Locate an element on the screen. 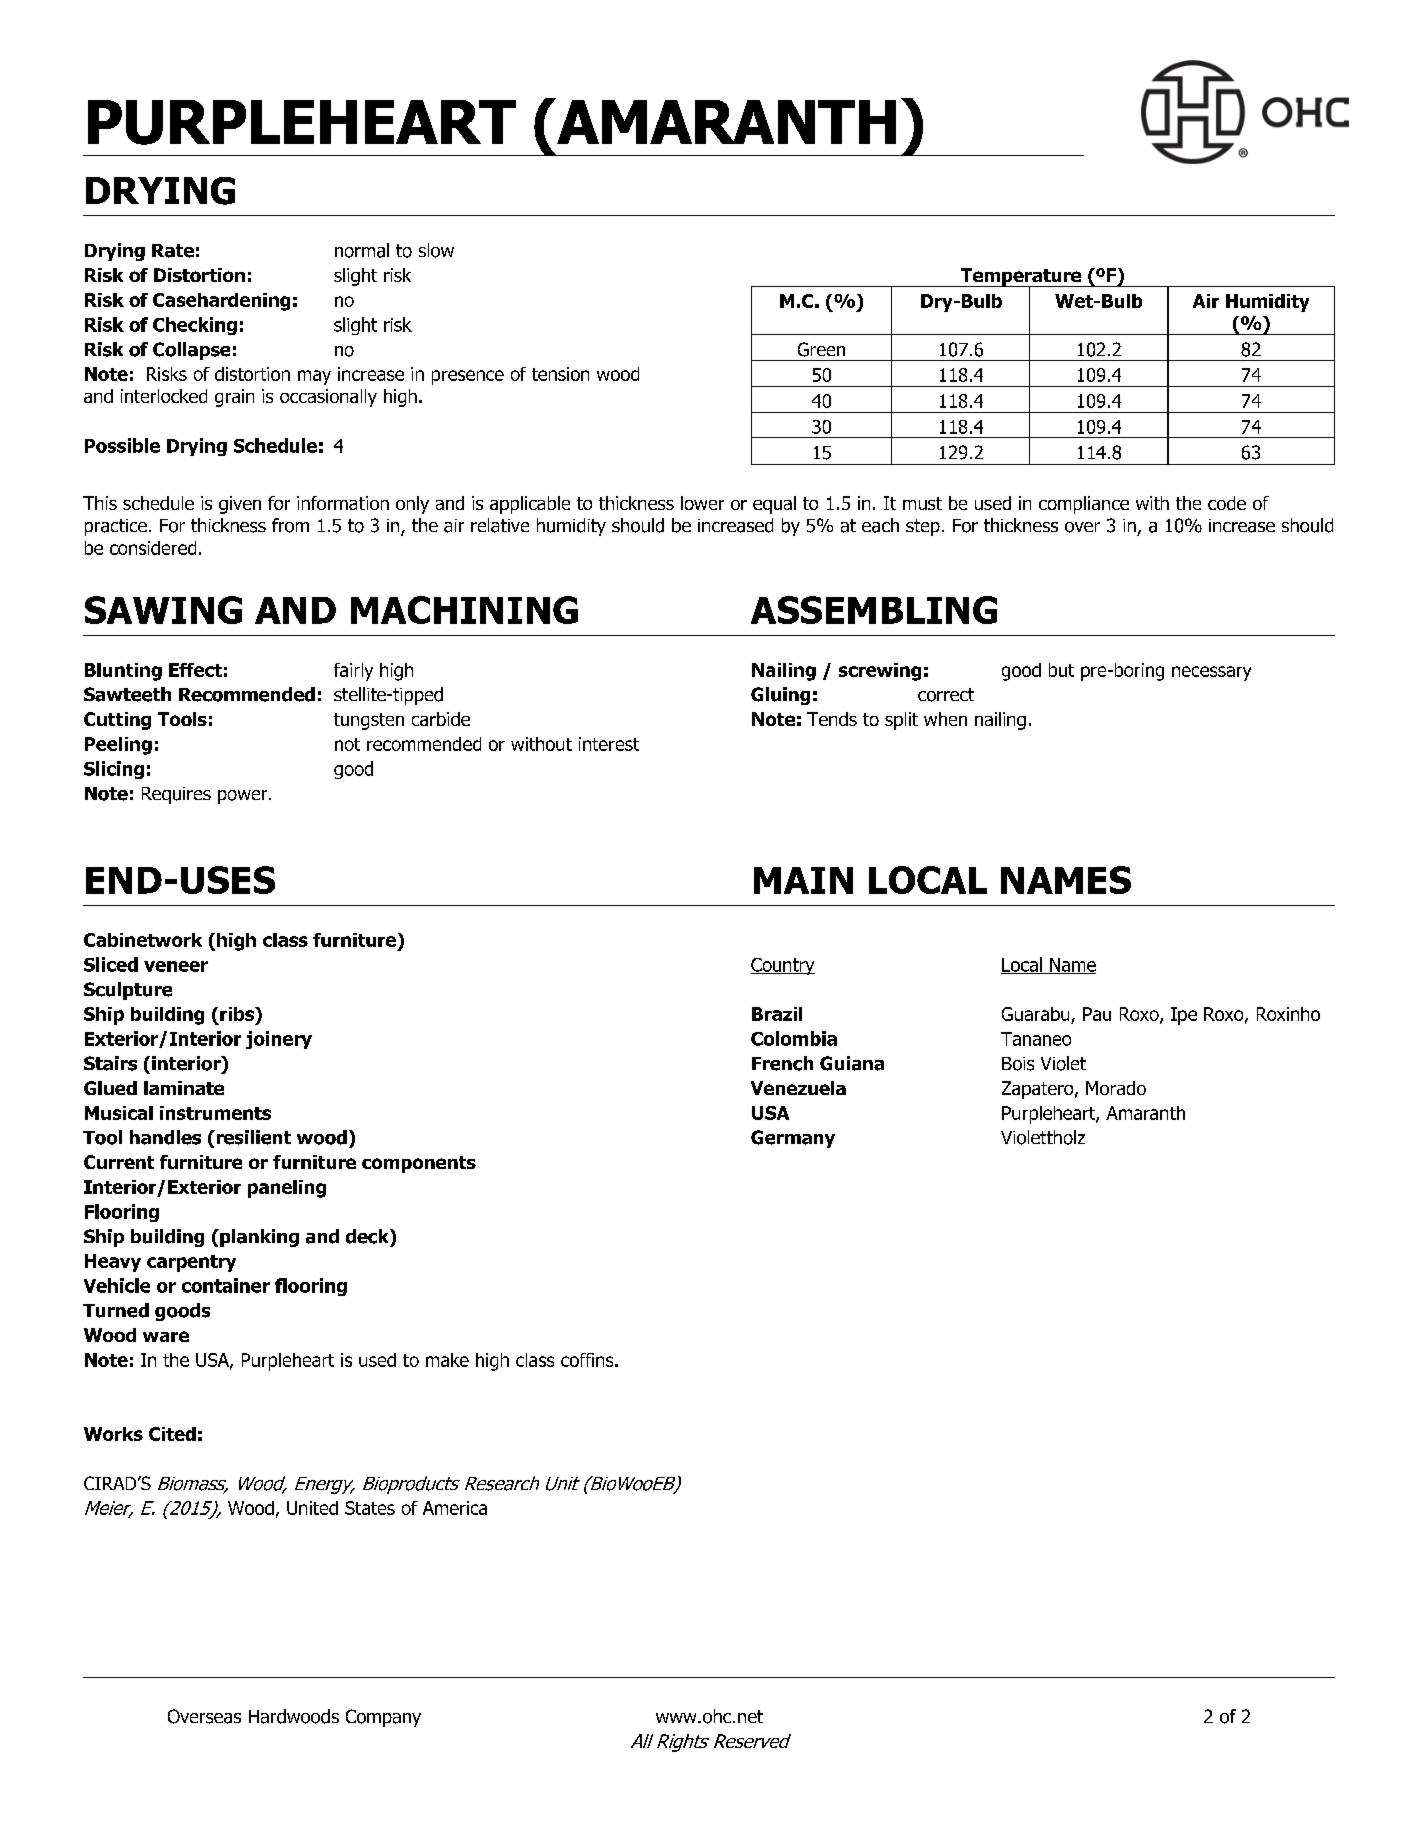 The image size is (1418, 1835). interest is located at coordinates (609, 744).
